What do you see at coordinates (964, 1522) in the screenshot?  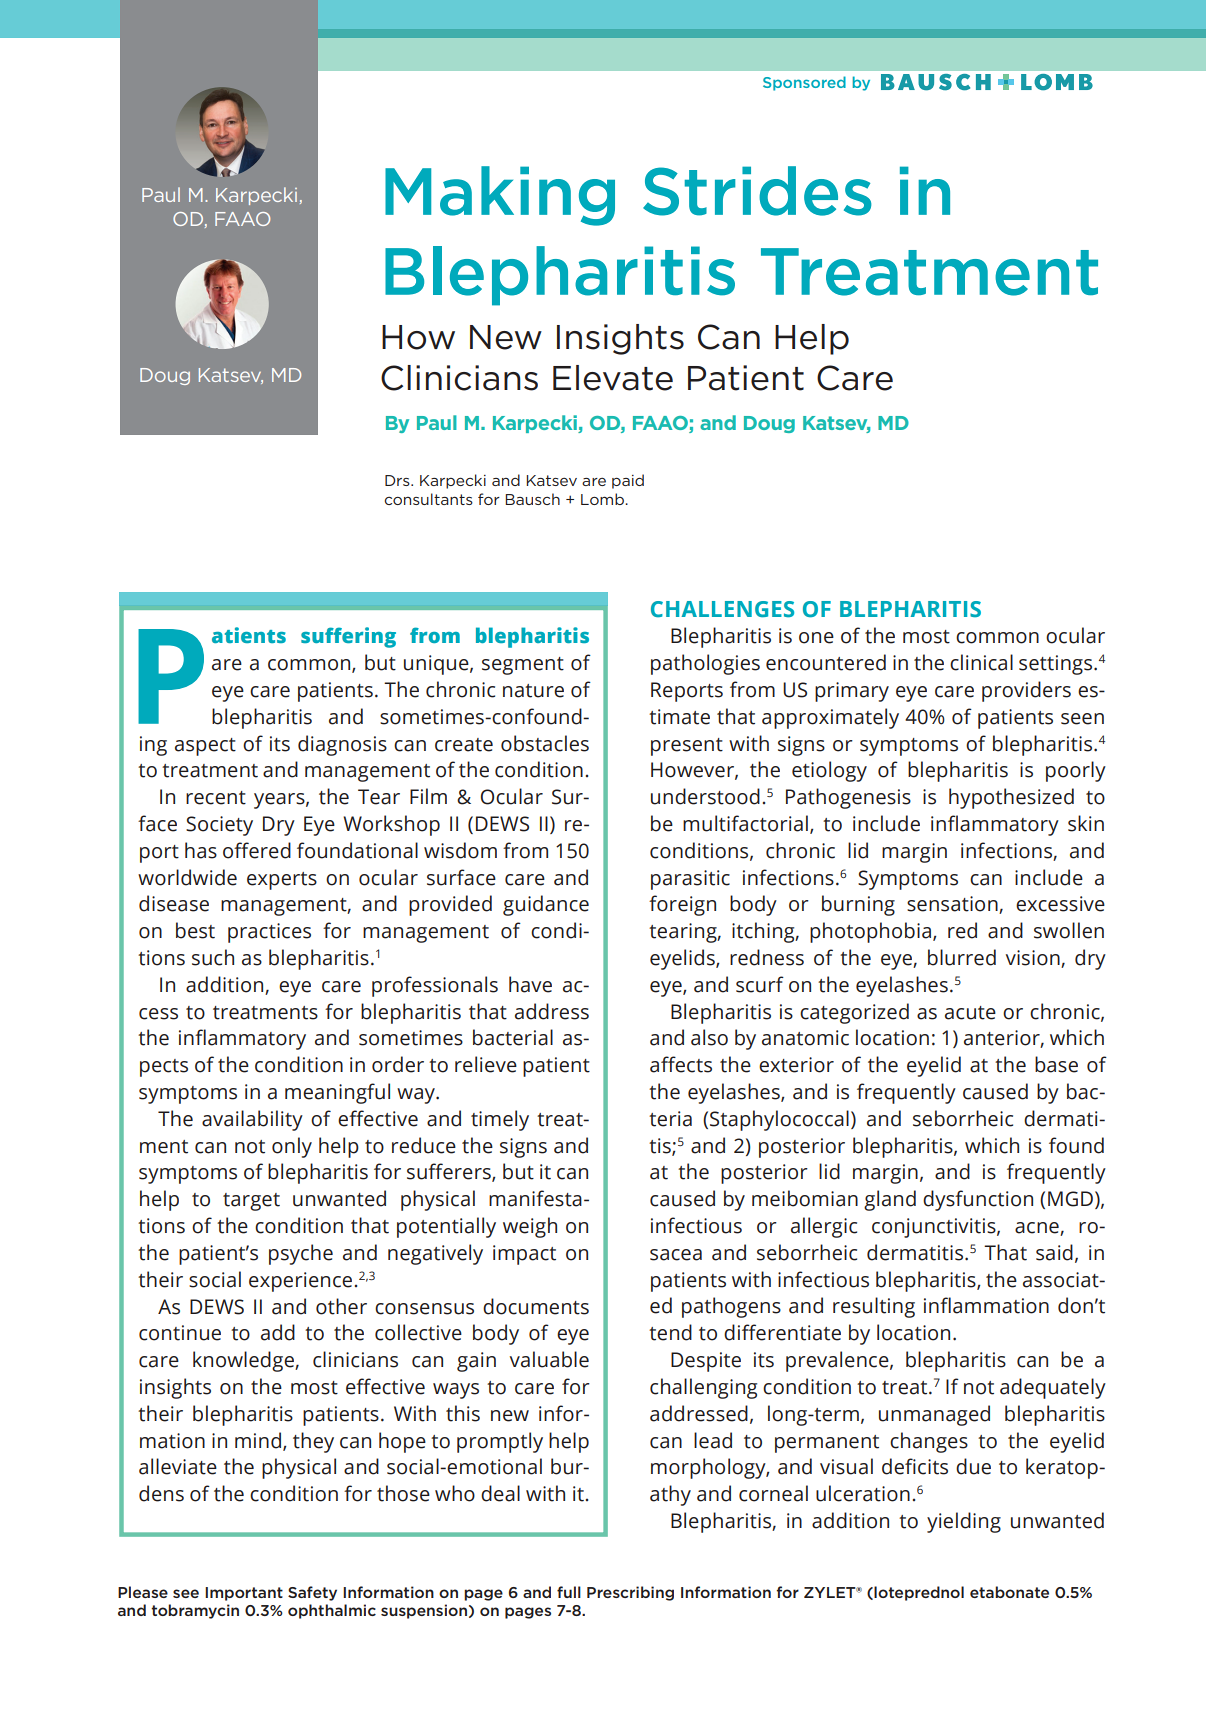 I see `yielding` at bounding box center [964, 1522].
